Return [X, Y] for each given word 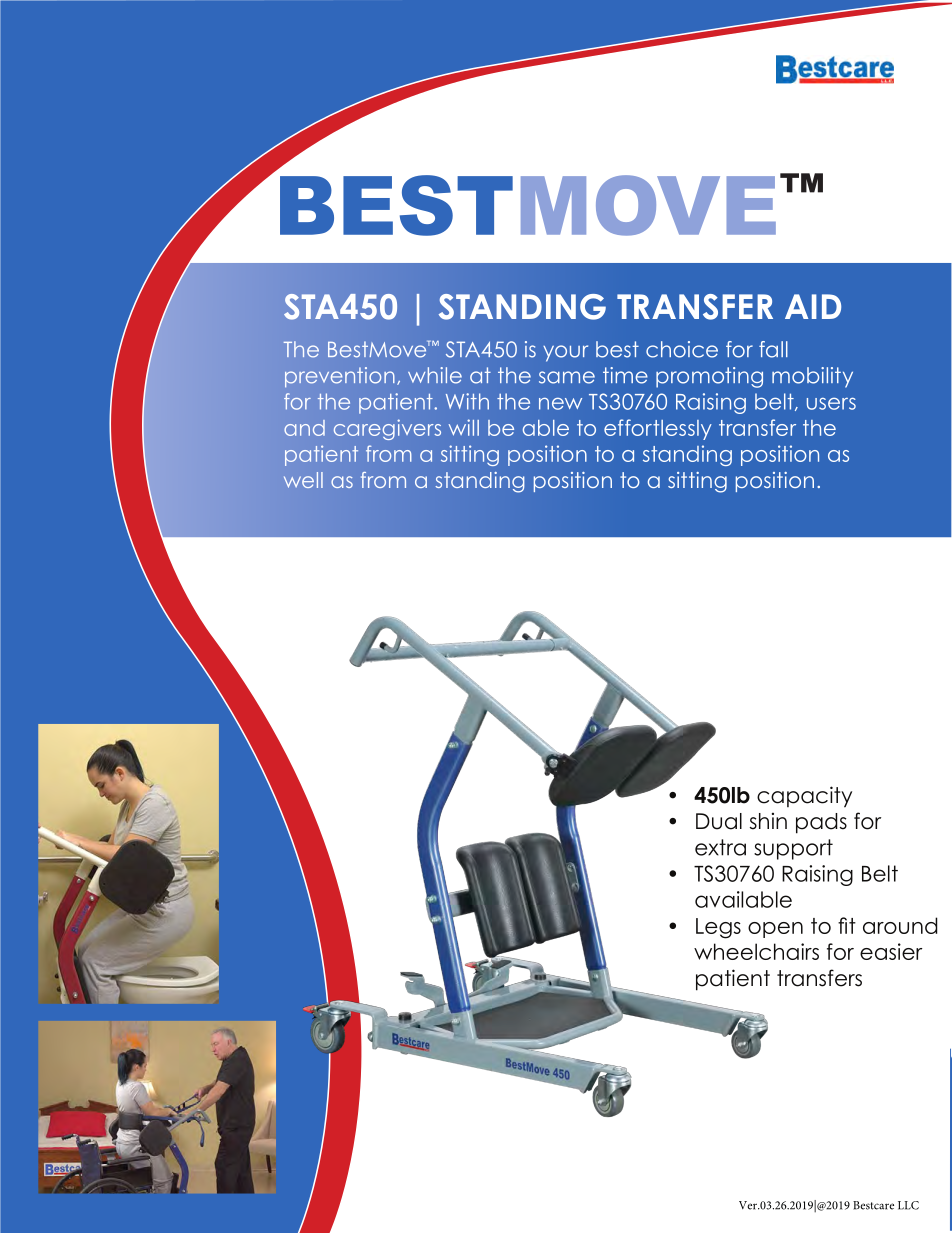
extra [720, 847]
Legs [718, 928]
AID [813, 306]
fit [847, 925]
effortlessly [658, 429]
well [303, 480]
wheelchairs [756, 951]
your [565, 353]
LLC [908, 1205]
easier [891, 951]
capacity [804, 797]
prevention [340, 377]
